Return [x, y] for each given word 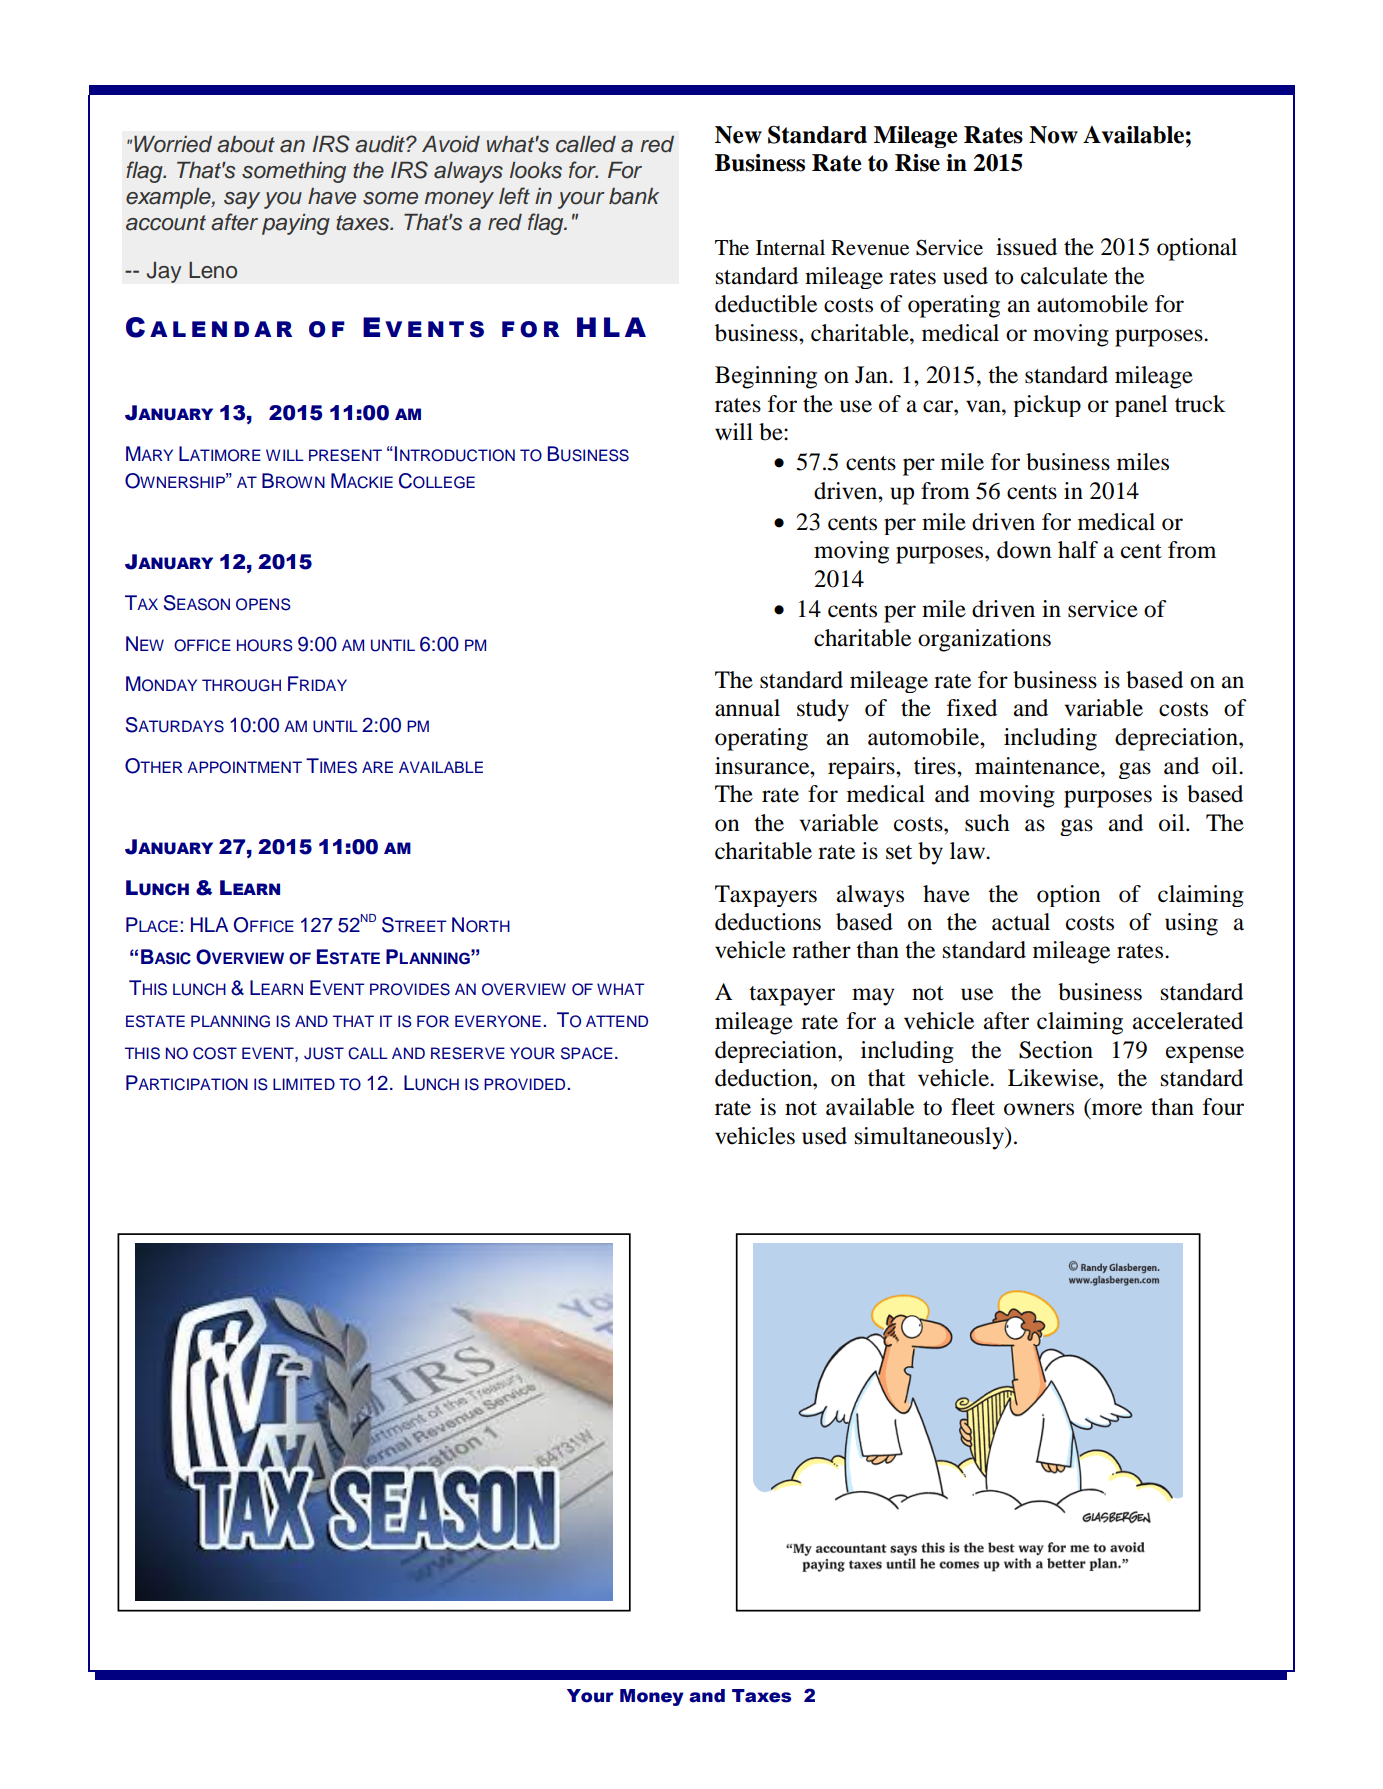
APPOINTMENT [244, 767]
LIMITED [304, 1084]
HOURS [265, 645]
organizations [984, 640]
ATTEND [617, 1021]
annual [747, 708]
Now [1053, 135]
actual [1021, 922]
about [246, 144]
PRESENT [345, 455]
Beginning [766, 377]
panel [1141, 406]
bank [634, 196]
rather [821, 950]
